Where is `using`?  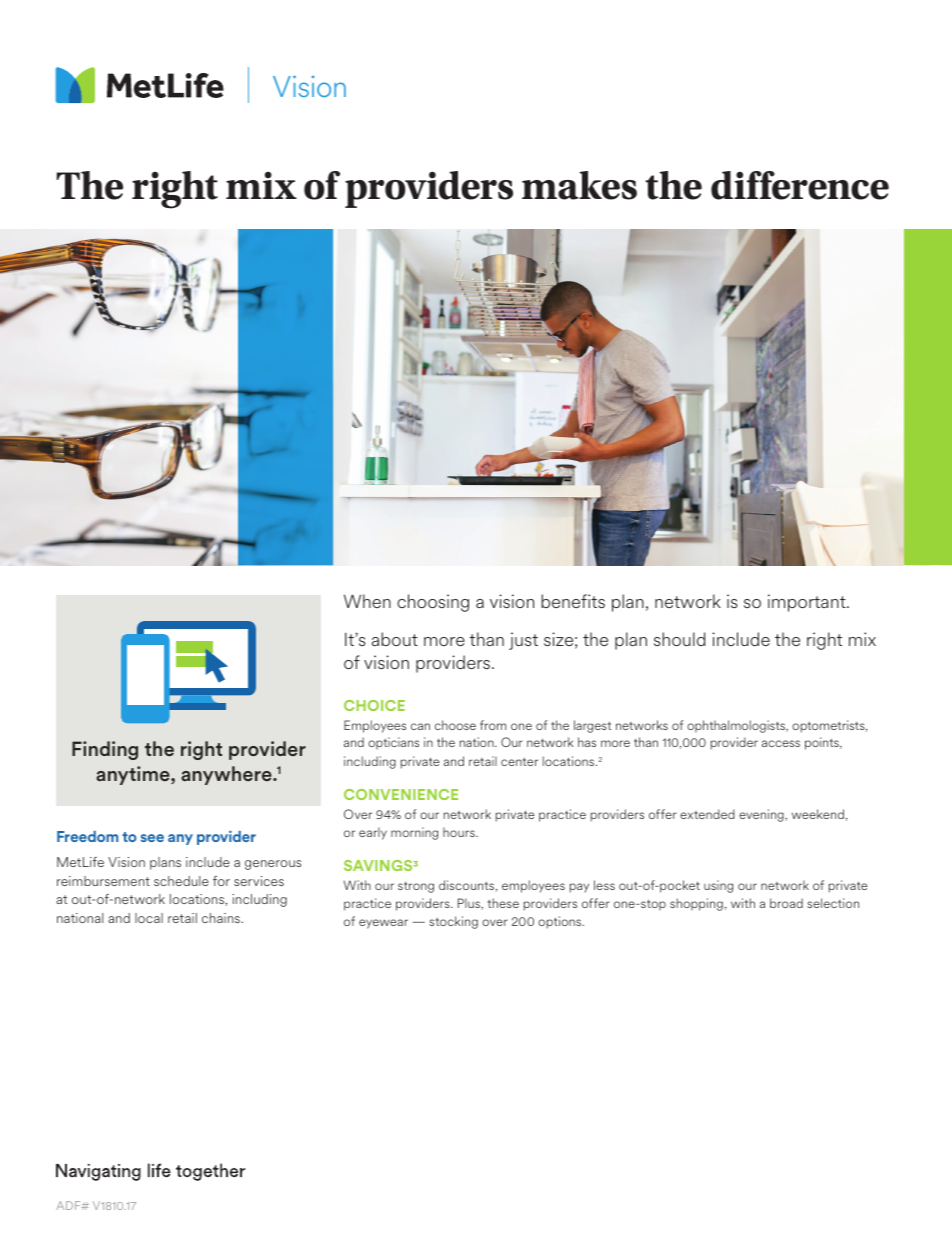 using is located at coordinates (718, 886).
